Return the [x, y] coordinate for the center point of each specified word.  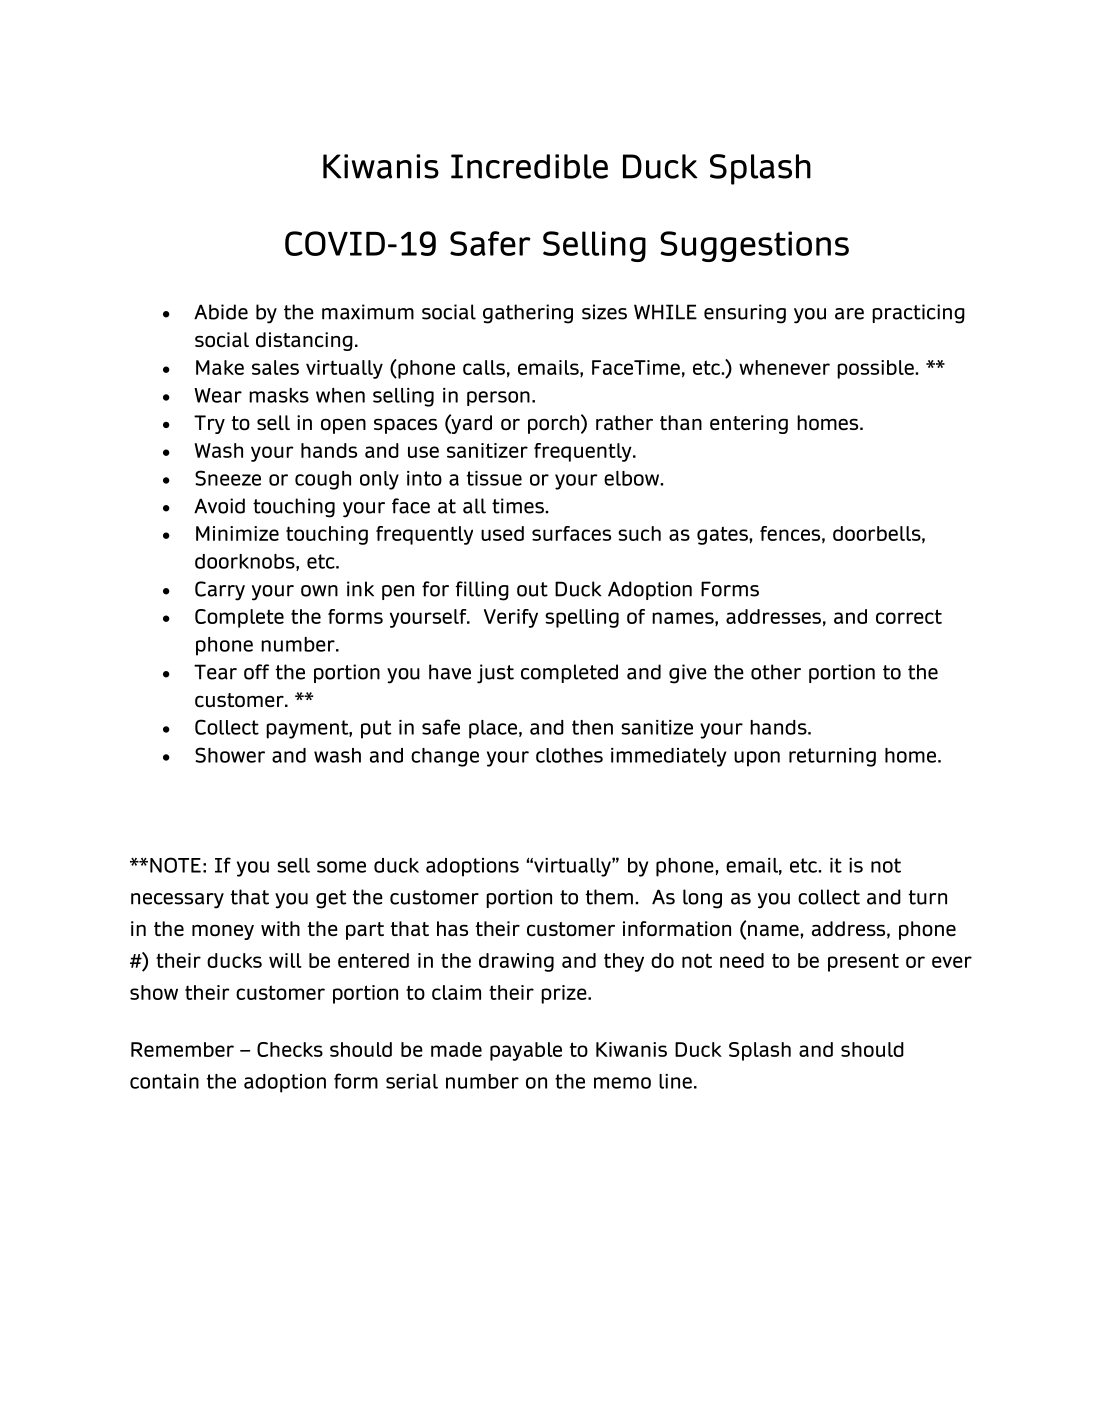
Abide [221, 312]
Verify [511, 618]
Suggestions [754, 246]
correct [909, 616]
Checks [290, 1049]
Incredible [529, 166]
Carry [220, 591]
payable [526, 1051]
